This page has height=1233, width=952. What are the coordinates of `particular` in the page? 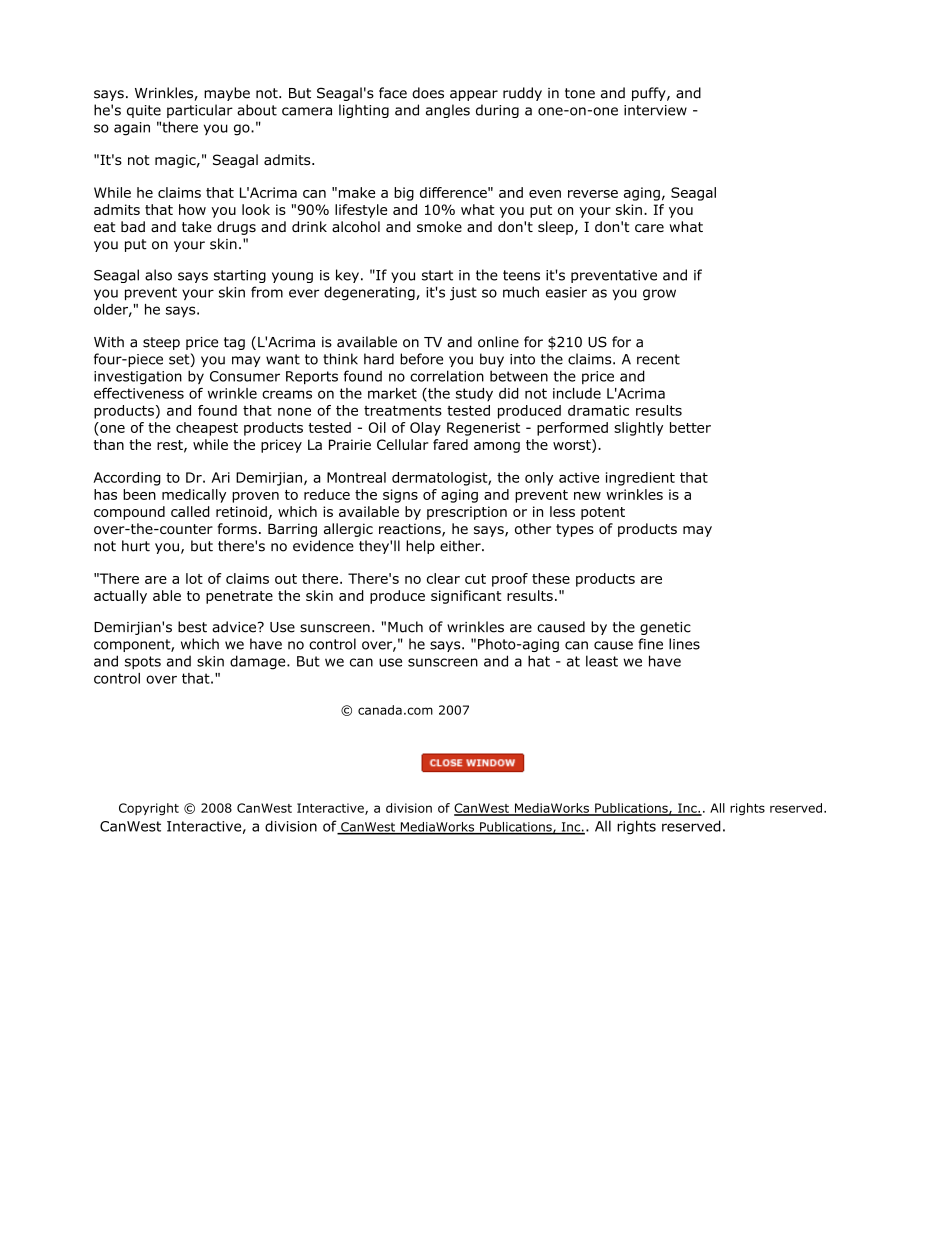 It's located at (200, 111).
